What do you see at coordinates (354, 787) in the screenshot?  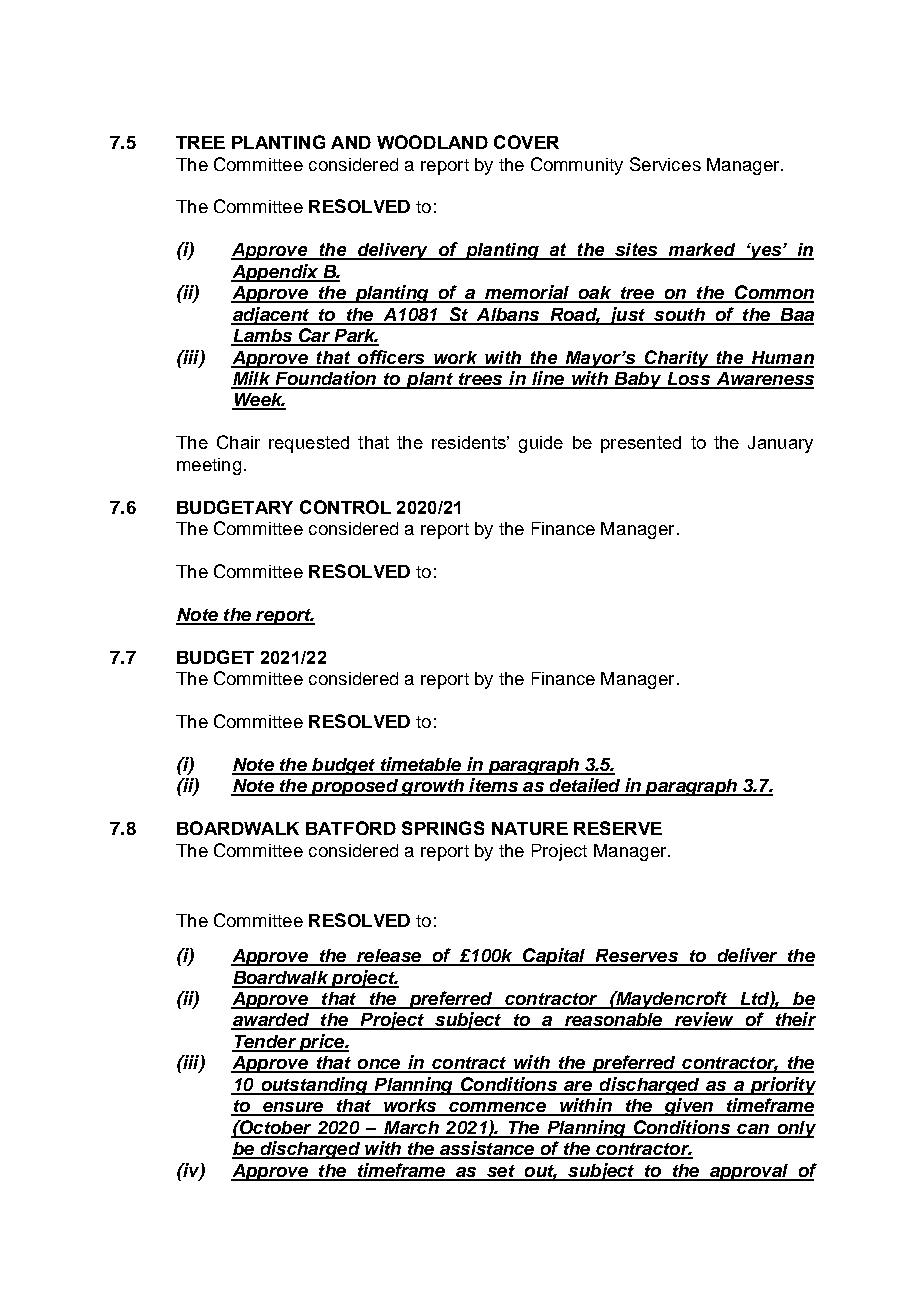 I see `proposed` at bounding box center [354, 787].
